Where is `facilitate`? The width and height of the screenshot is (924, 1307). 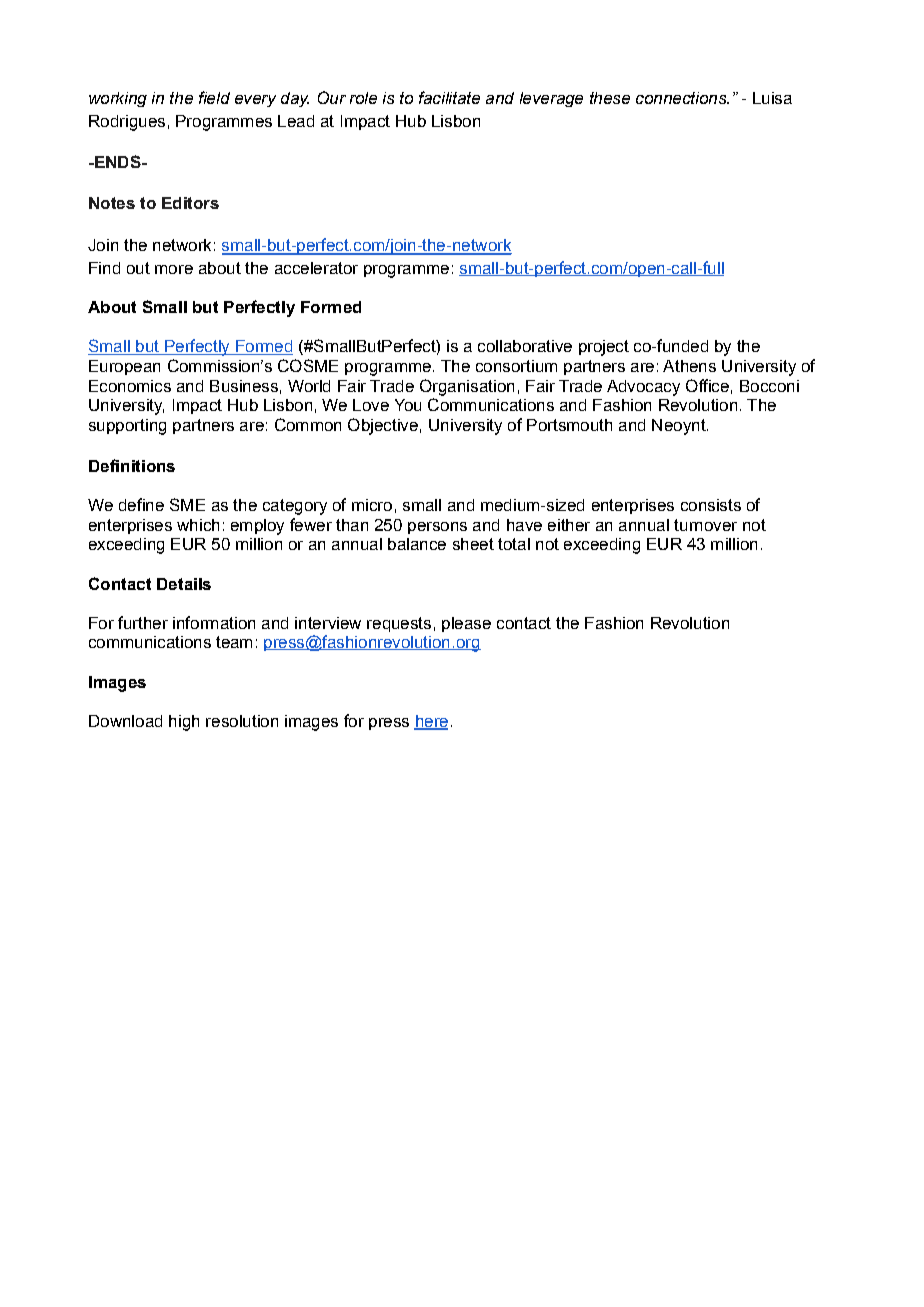 facilitate is located at coordinates (449, 97).
